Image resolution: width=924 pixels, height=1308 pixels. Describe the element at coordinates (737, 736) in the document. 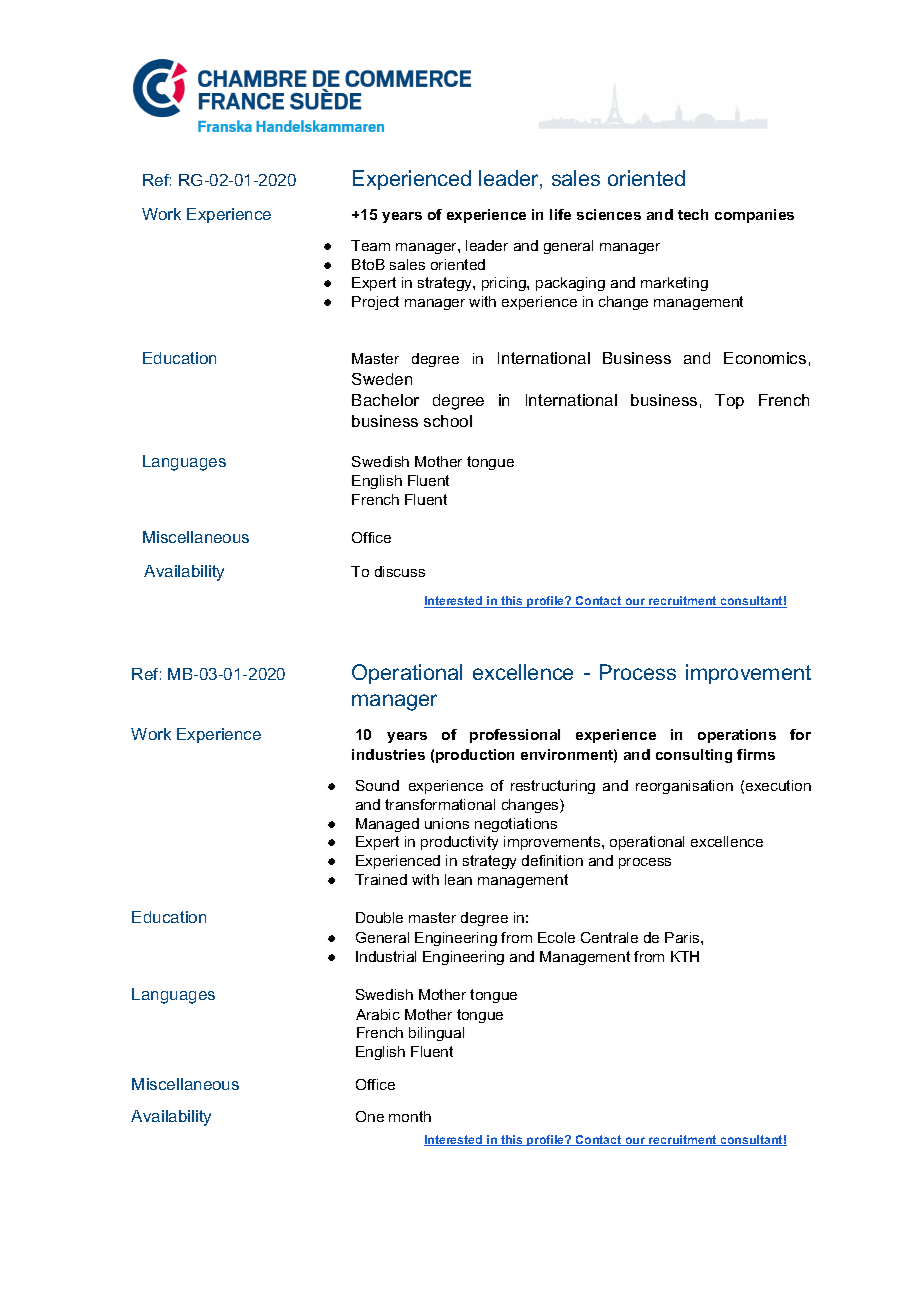

I see `operations` at that location.
